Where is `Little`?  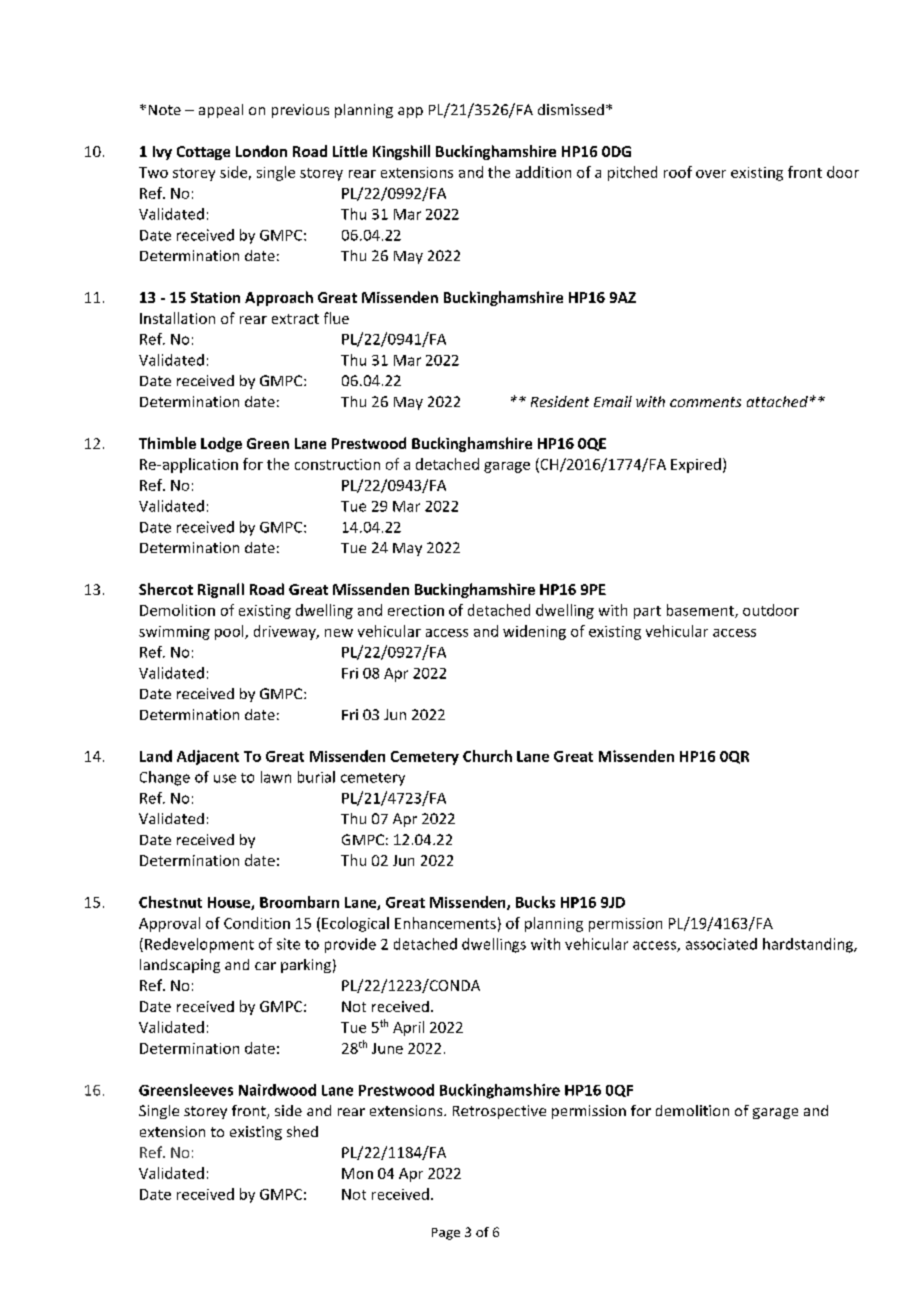 Little is located at coordinates (350, 151).
